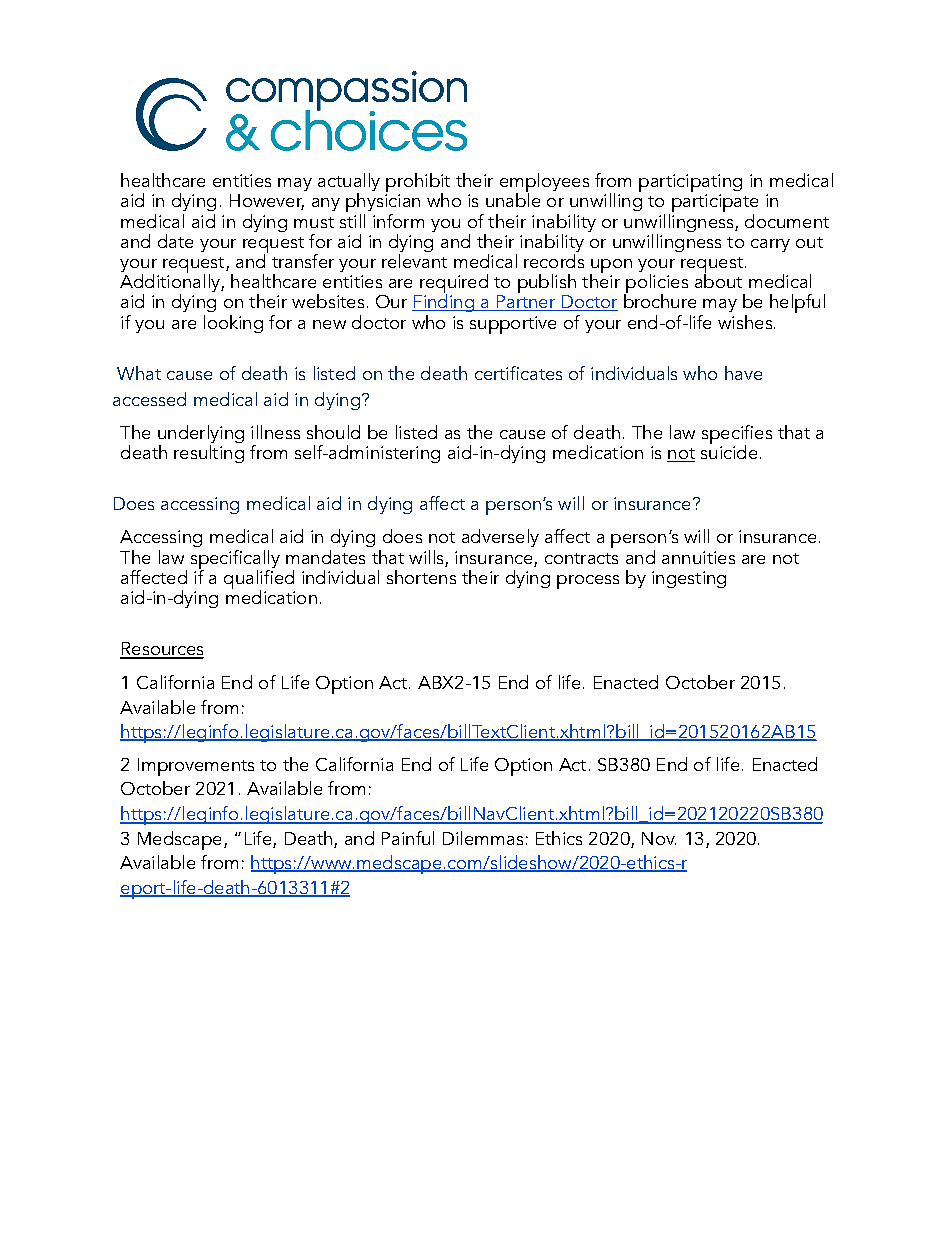  I want to click on However, so click(267, 202).
